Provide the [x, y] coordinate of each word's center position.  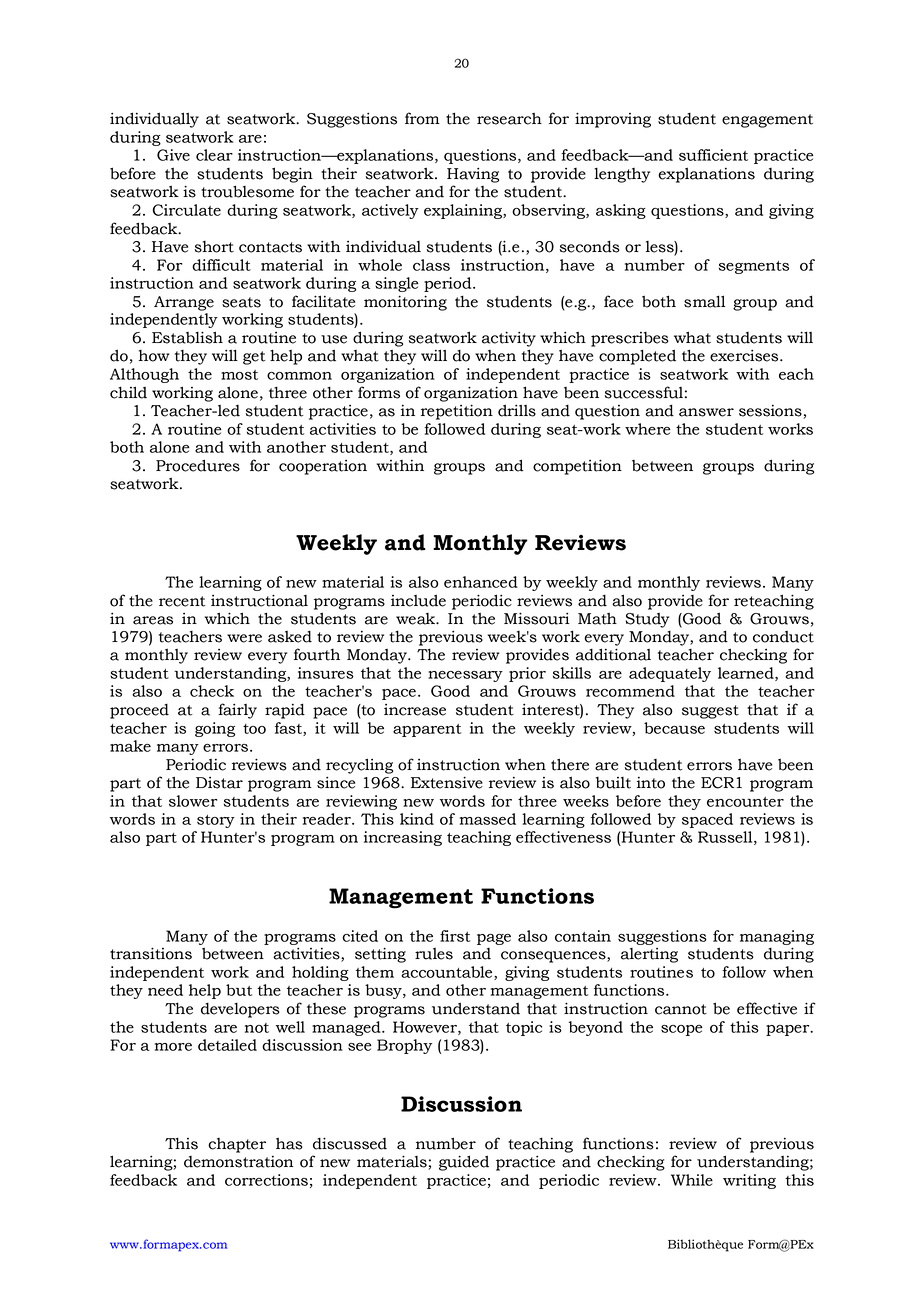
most [239, 375]
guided [464, 1163]
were [244, 638]
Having [473, 175]
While [692, 1180]
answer [706, 412]
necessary [465, 676]
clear [214, 155]
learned [747, 674]
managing [777, 937]
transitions [151, 953]
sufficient [713, 155]
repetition [457, 412]
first [455, 936]
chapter [237, 1145]
